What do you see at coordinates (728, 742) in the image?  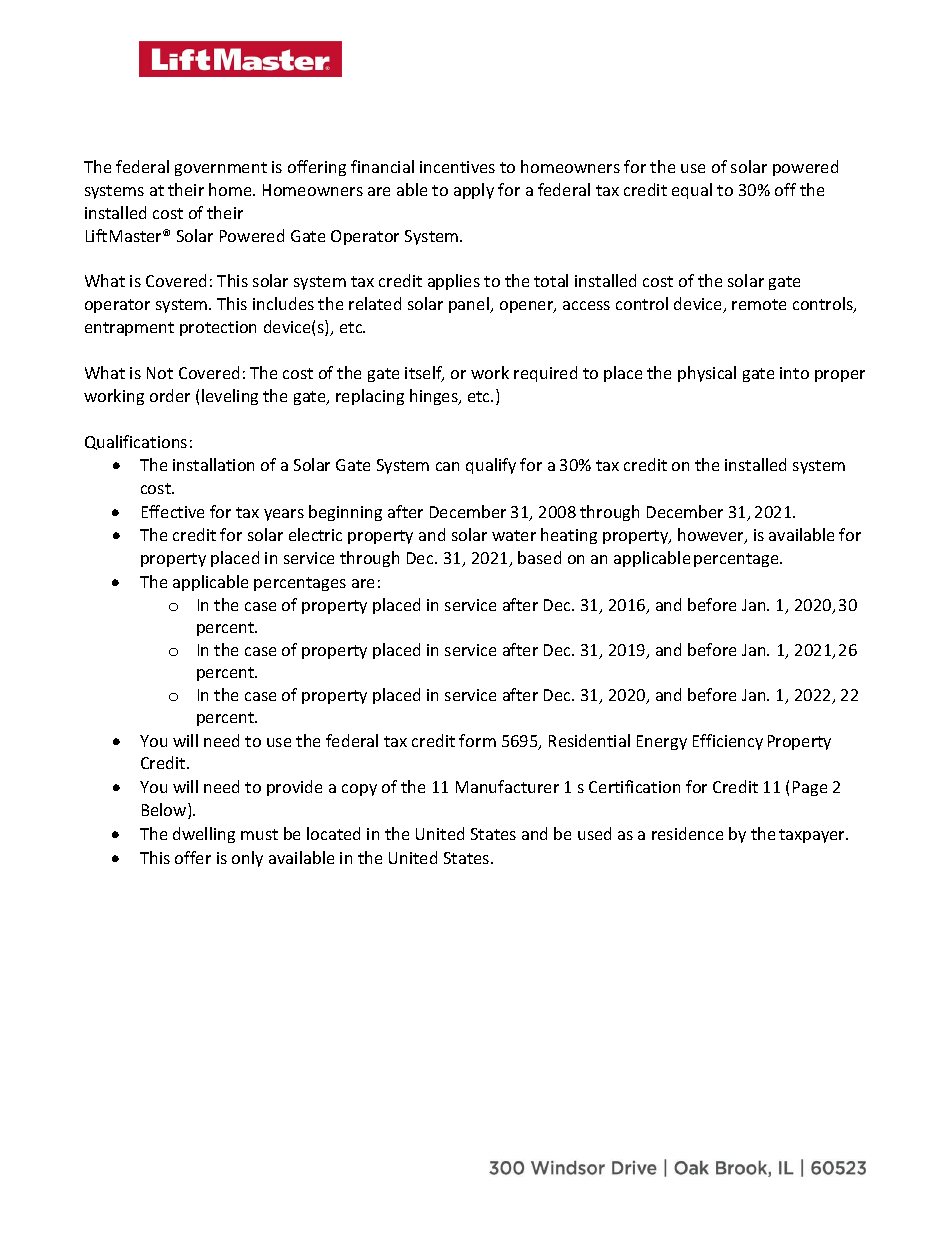 I see `Efficiency` at bounding box center [728, 742].
